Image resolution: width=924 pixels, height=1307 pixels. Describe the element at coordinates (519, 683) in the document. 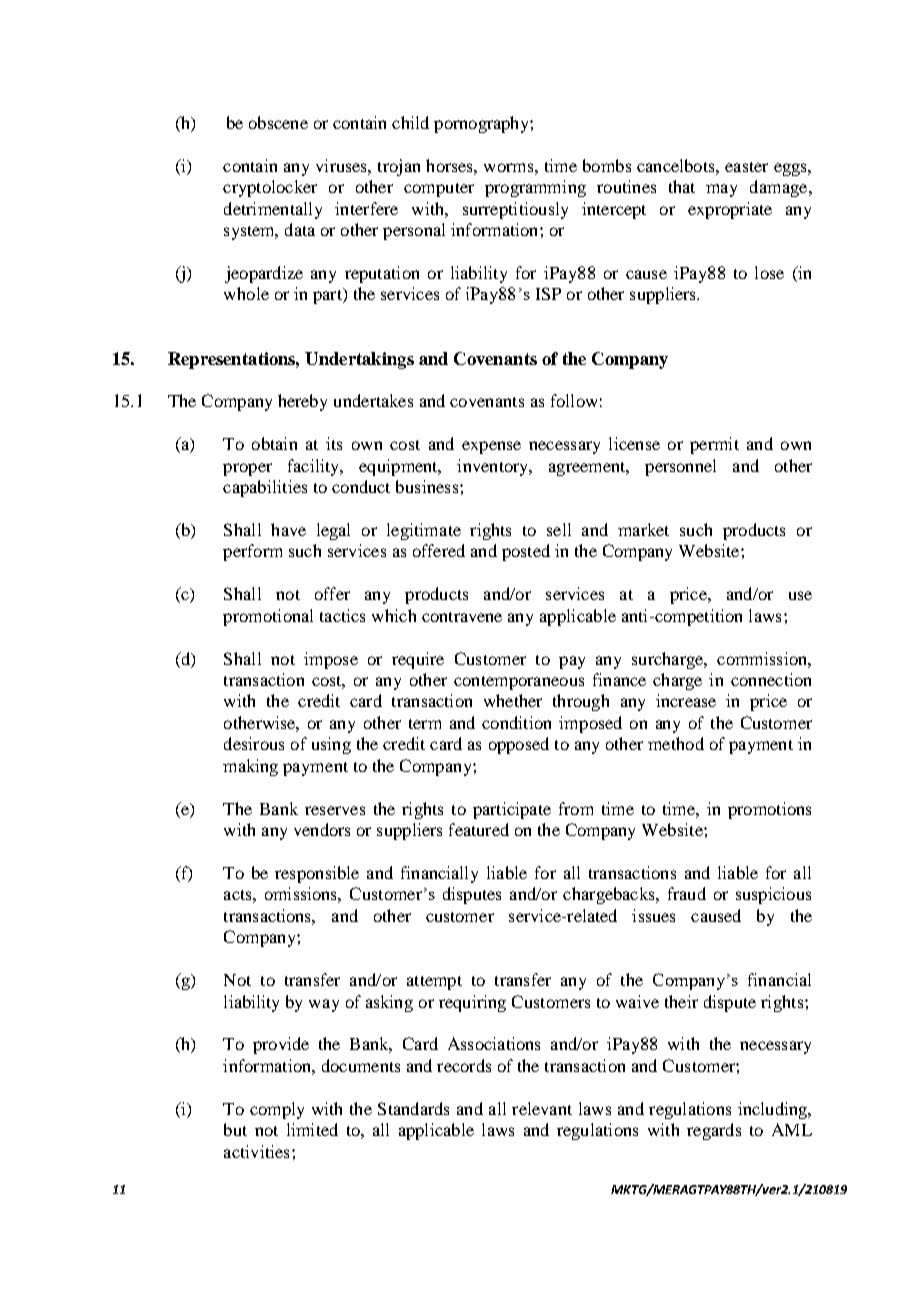

I see `contemporaneous` at that location.
